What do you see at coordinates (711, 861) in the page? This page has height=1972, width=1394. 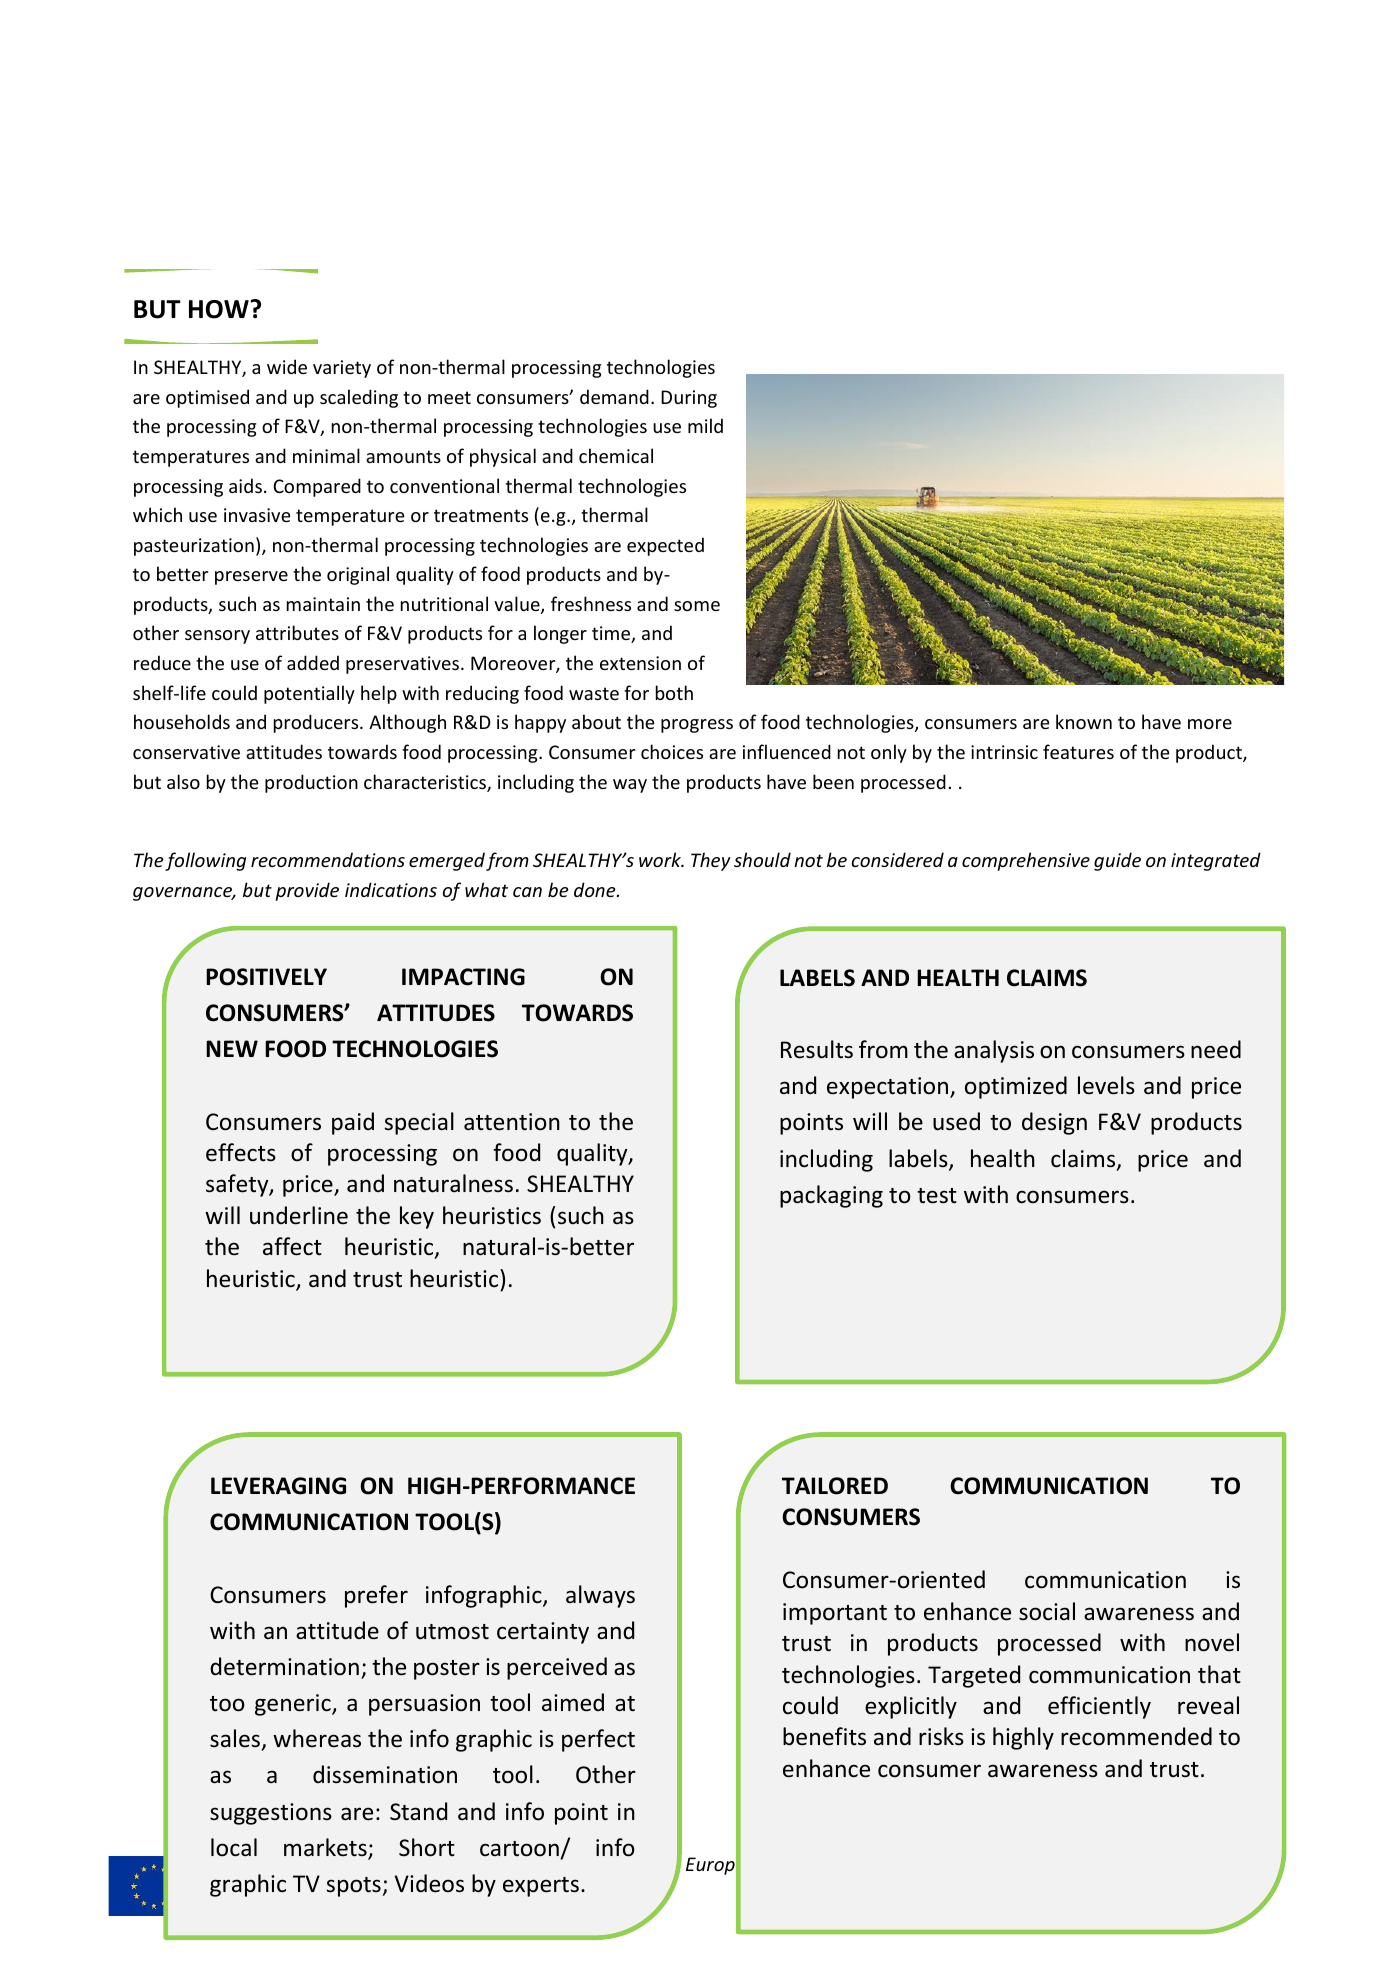 I see `They` at bounding box center [711, 861].
